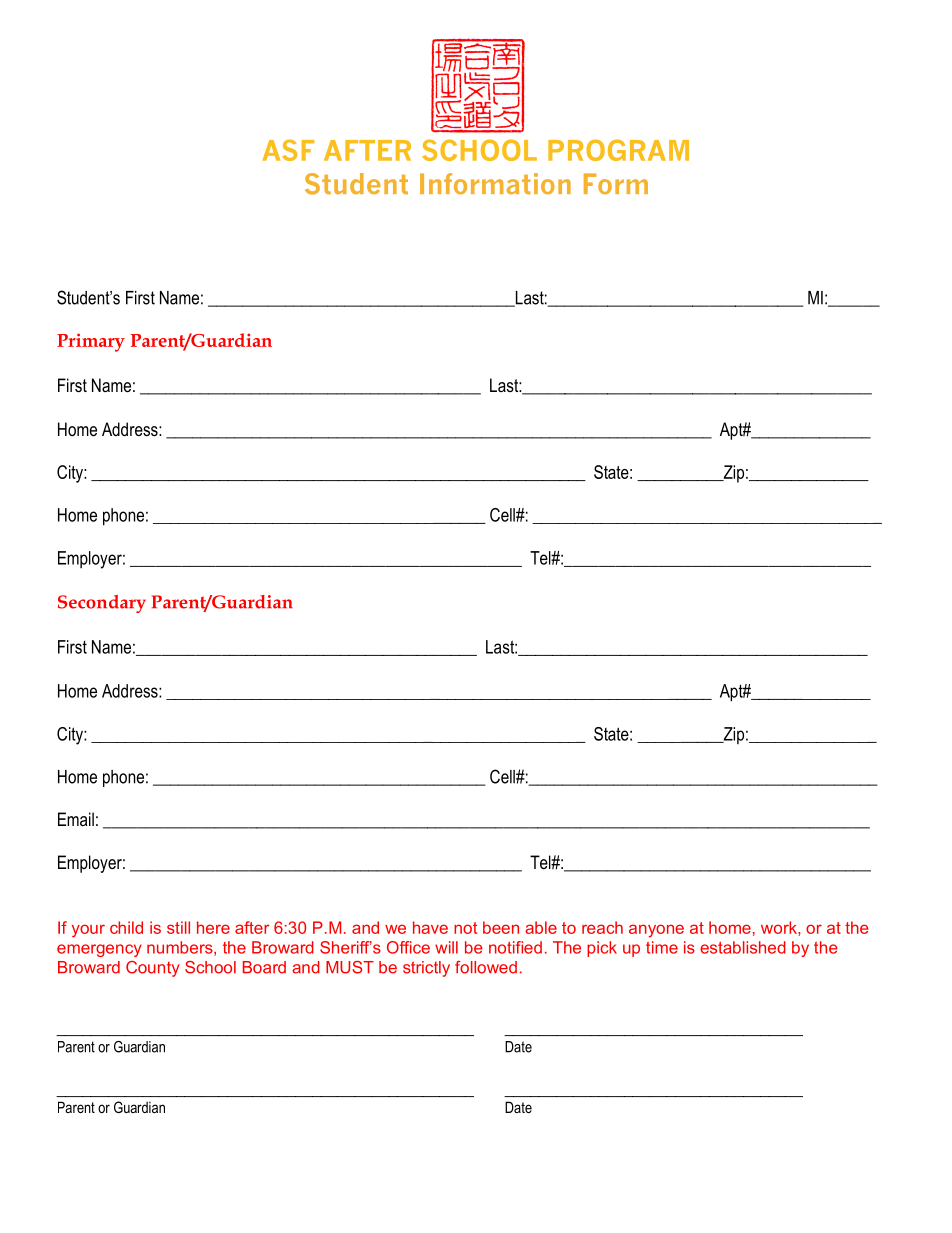 The height and width of the page is (1233, 952). Describe the element at coordinates (126, 927) in the page. I see `child` at that location.
